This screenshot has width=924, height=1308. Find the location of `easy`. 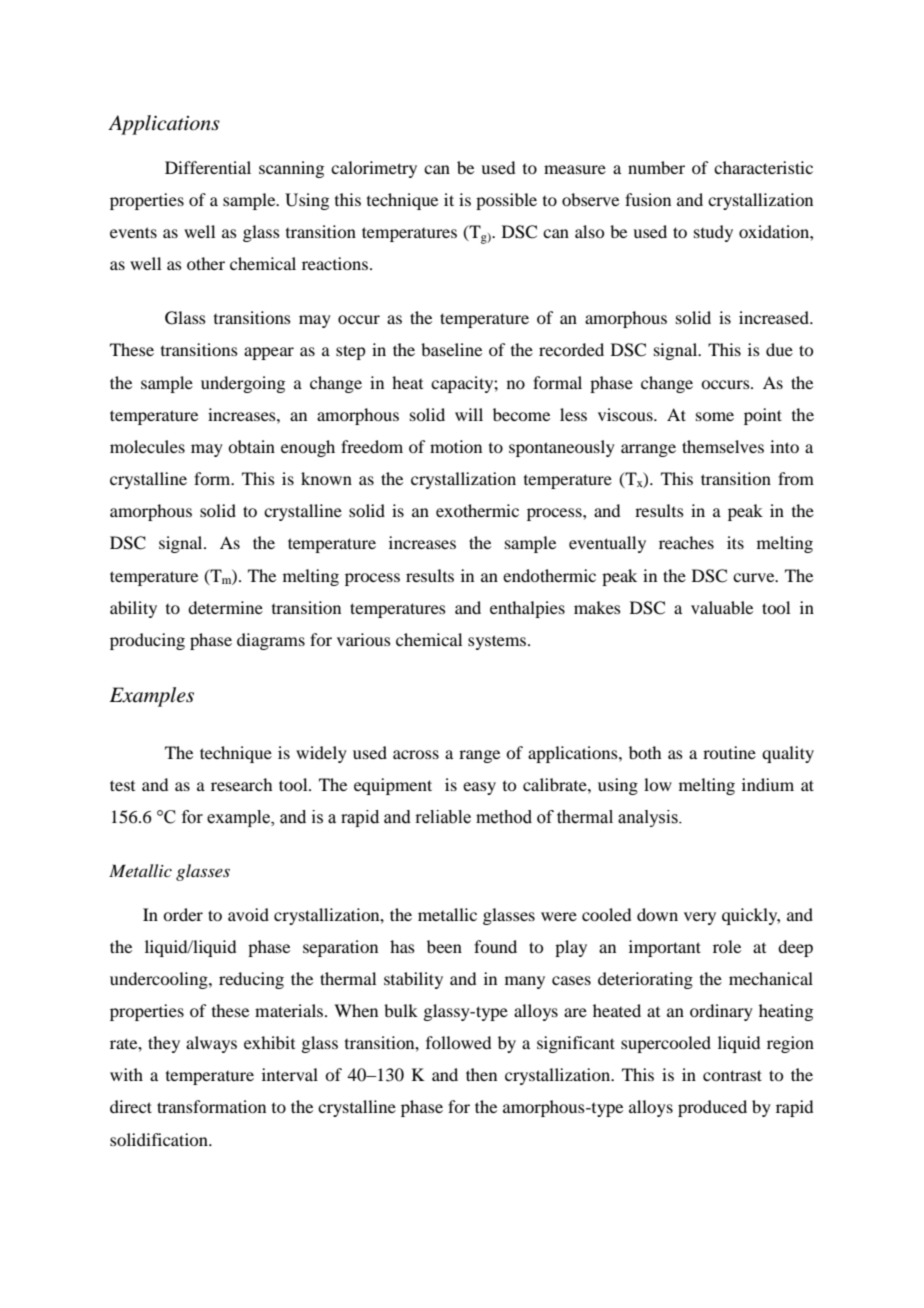

easy is located at coordinates (479, 788).
